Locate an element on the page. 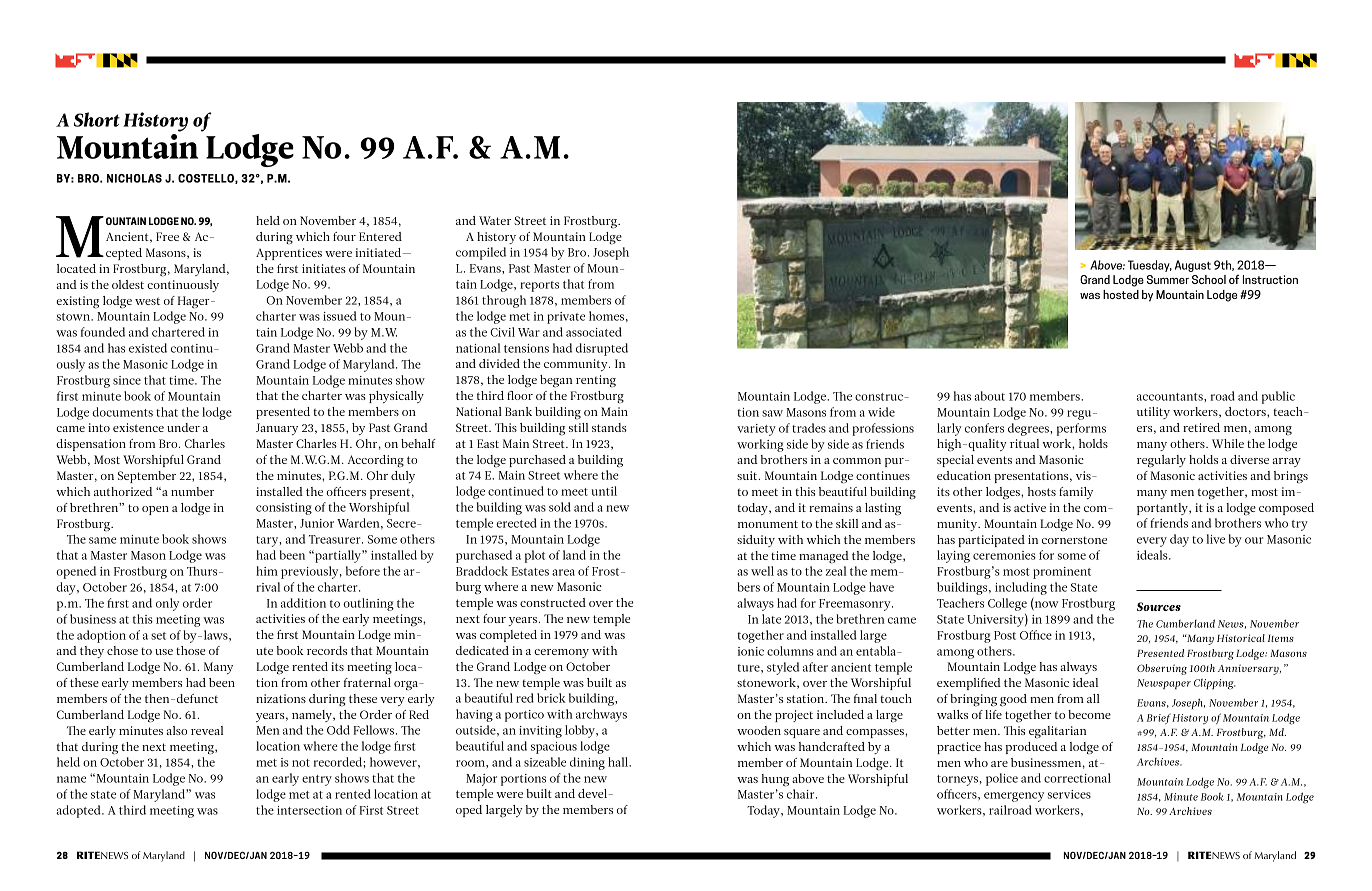  until is located at coordinates (604, 491).
